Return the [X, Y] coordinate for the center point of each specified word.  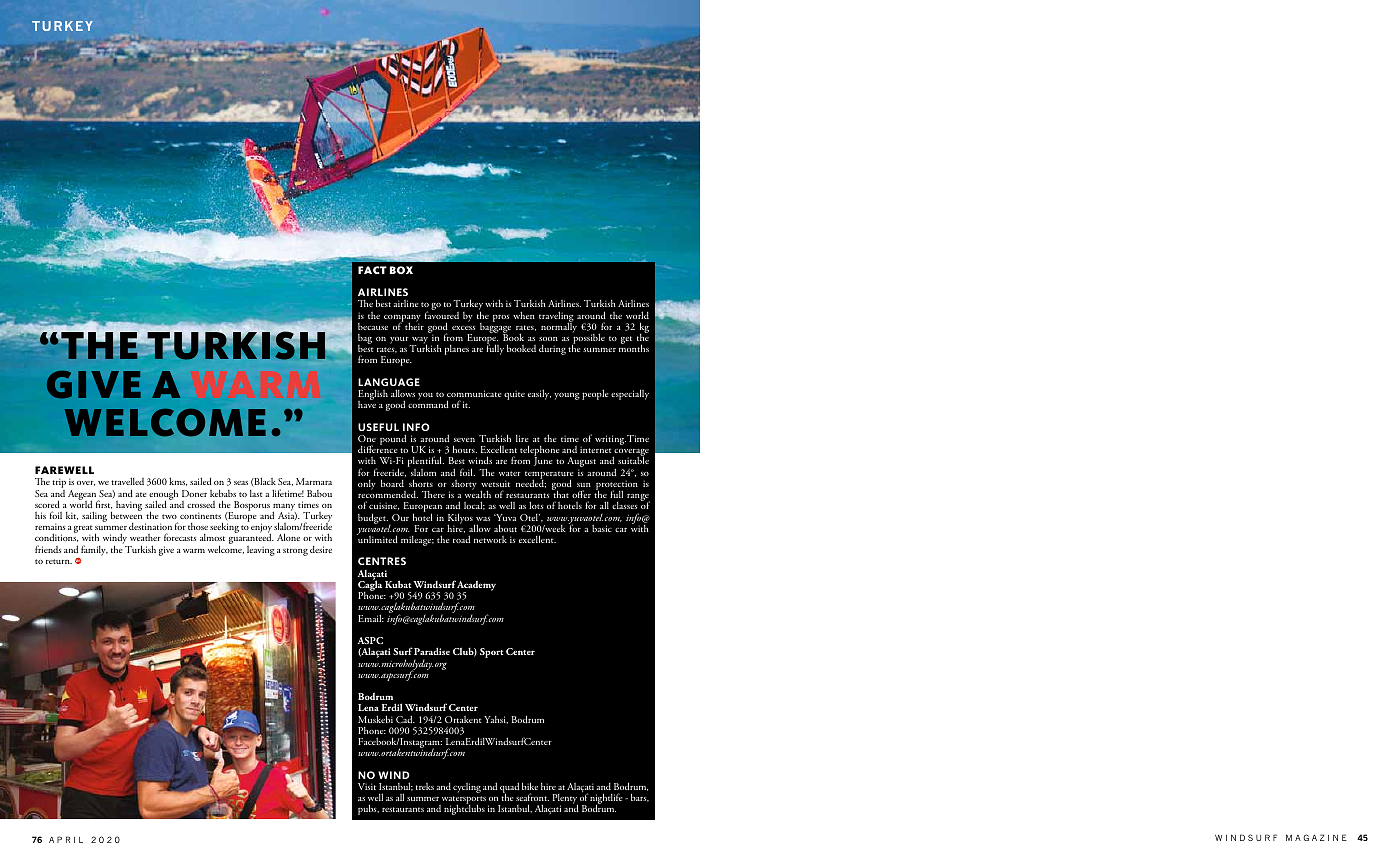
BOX [401, 270]
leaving [261, 551]
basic [602, 528]
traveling [556, 317]
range [638, 499]
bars [640, 797]
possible [588, 339]
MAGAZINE [1316, 837]
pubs [368, 809]
